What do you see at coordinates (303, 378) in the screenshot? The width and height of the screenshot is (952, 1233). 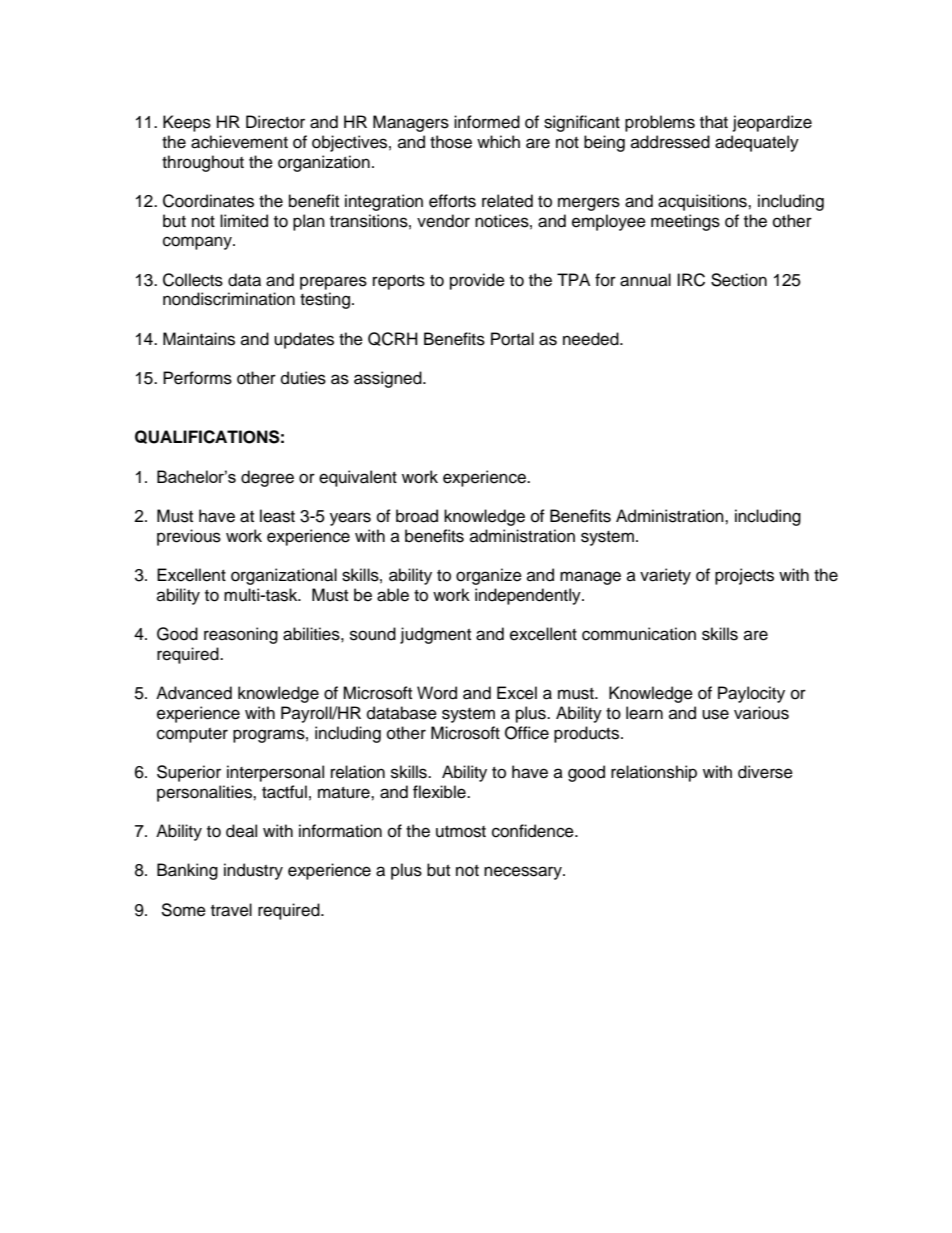 I see `duties` at bounding box center [303, 378].
